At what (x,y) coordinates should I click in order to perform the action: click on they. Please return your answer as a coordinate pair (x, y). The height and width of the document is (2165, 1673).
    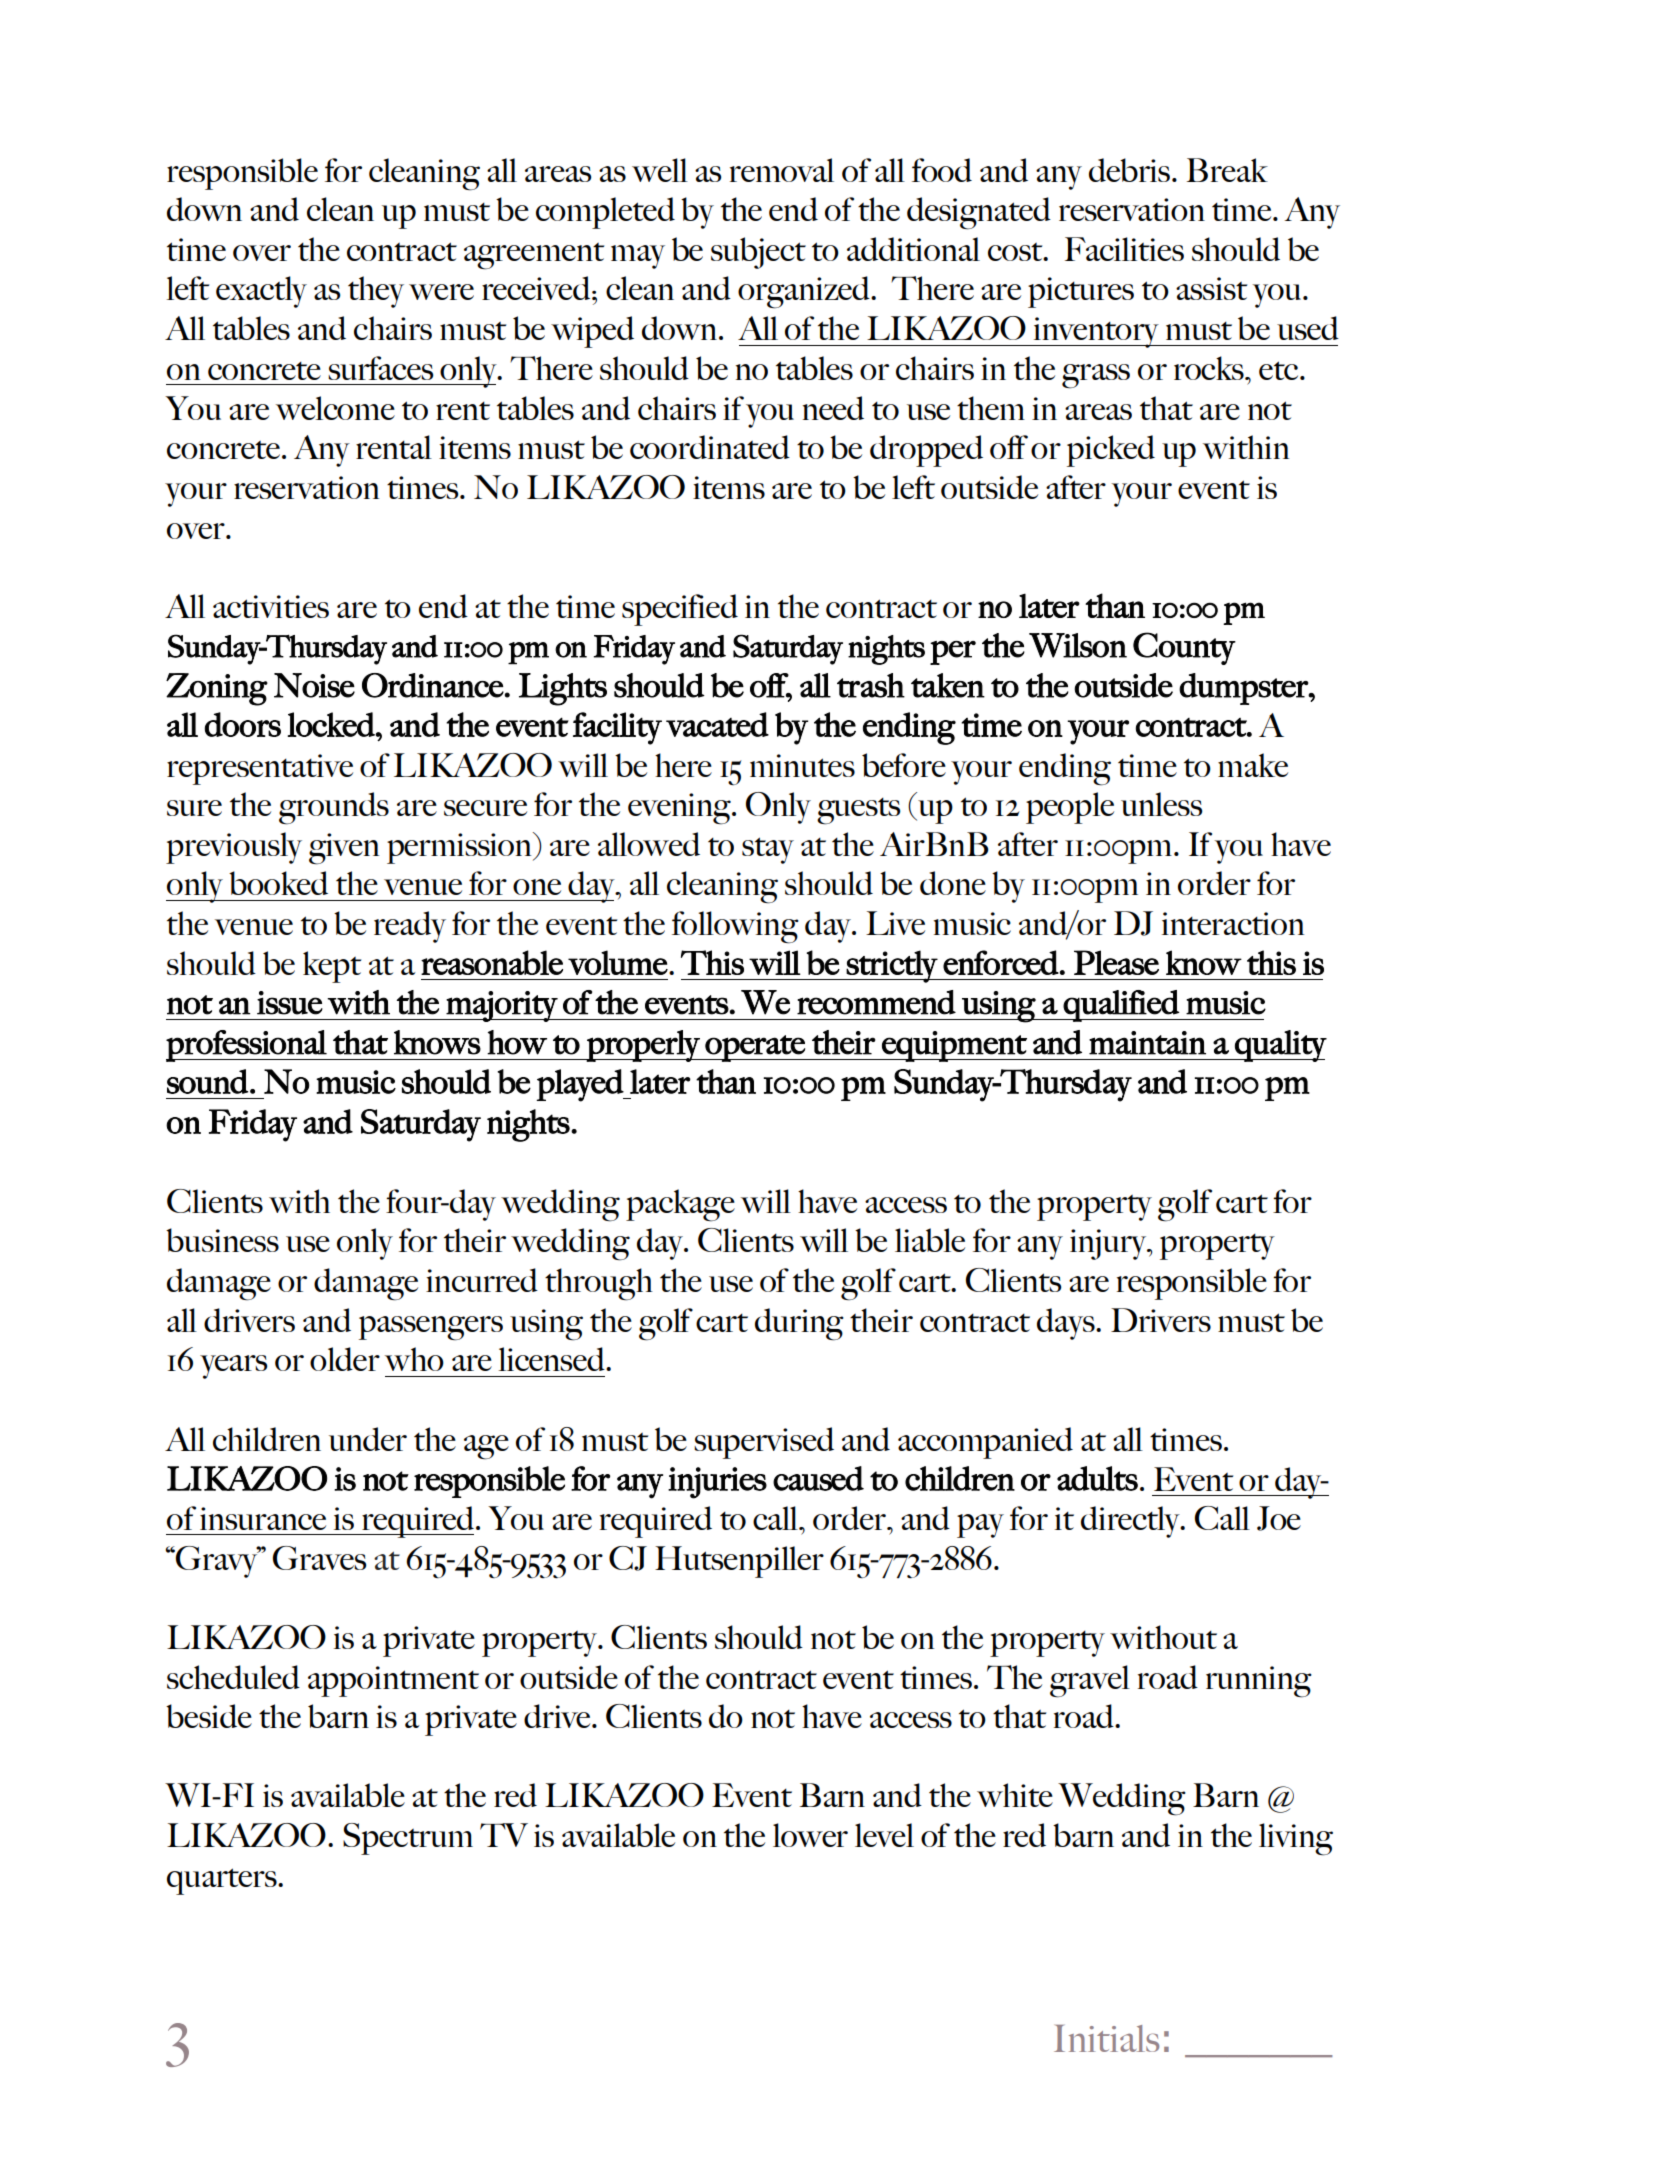
    Looking at the image, I should click on (376, 292).
